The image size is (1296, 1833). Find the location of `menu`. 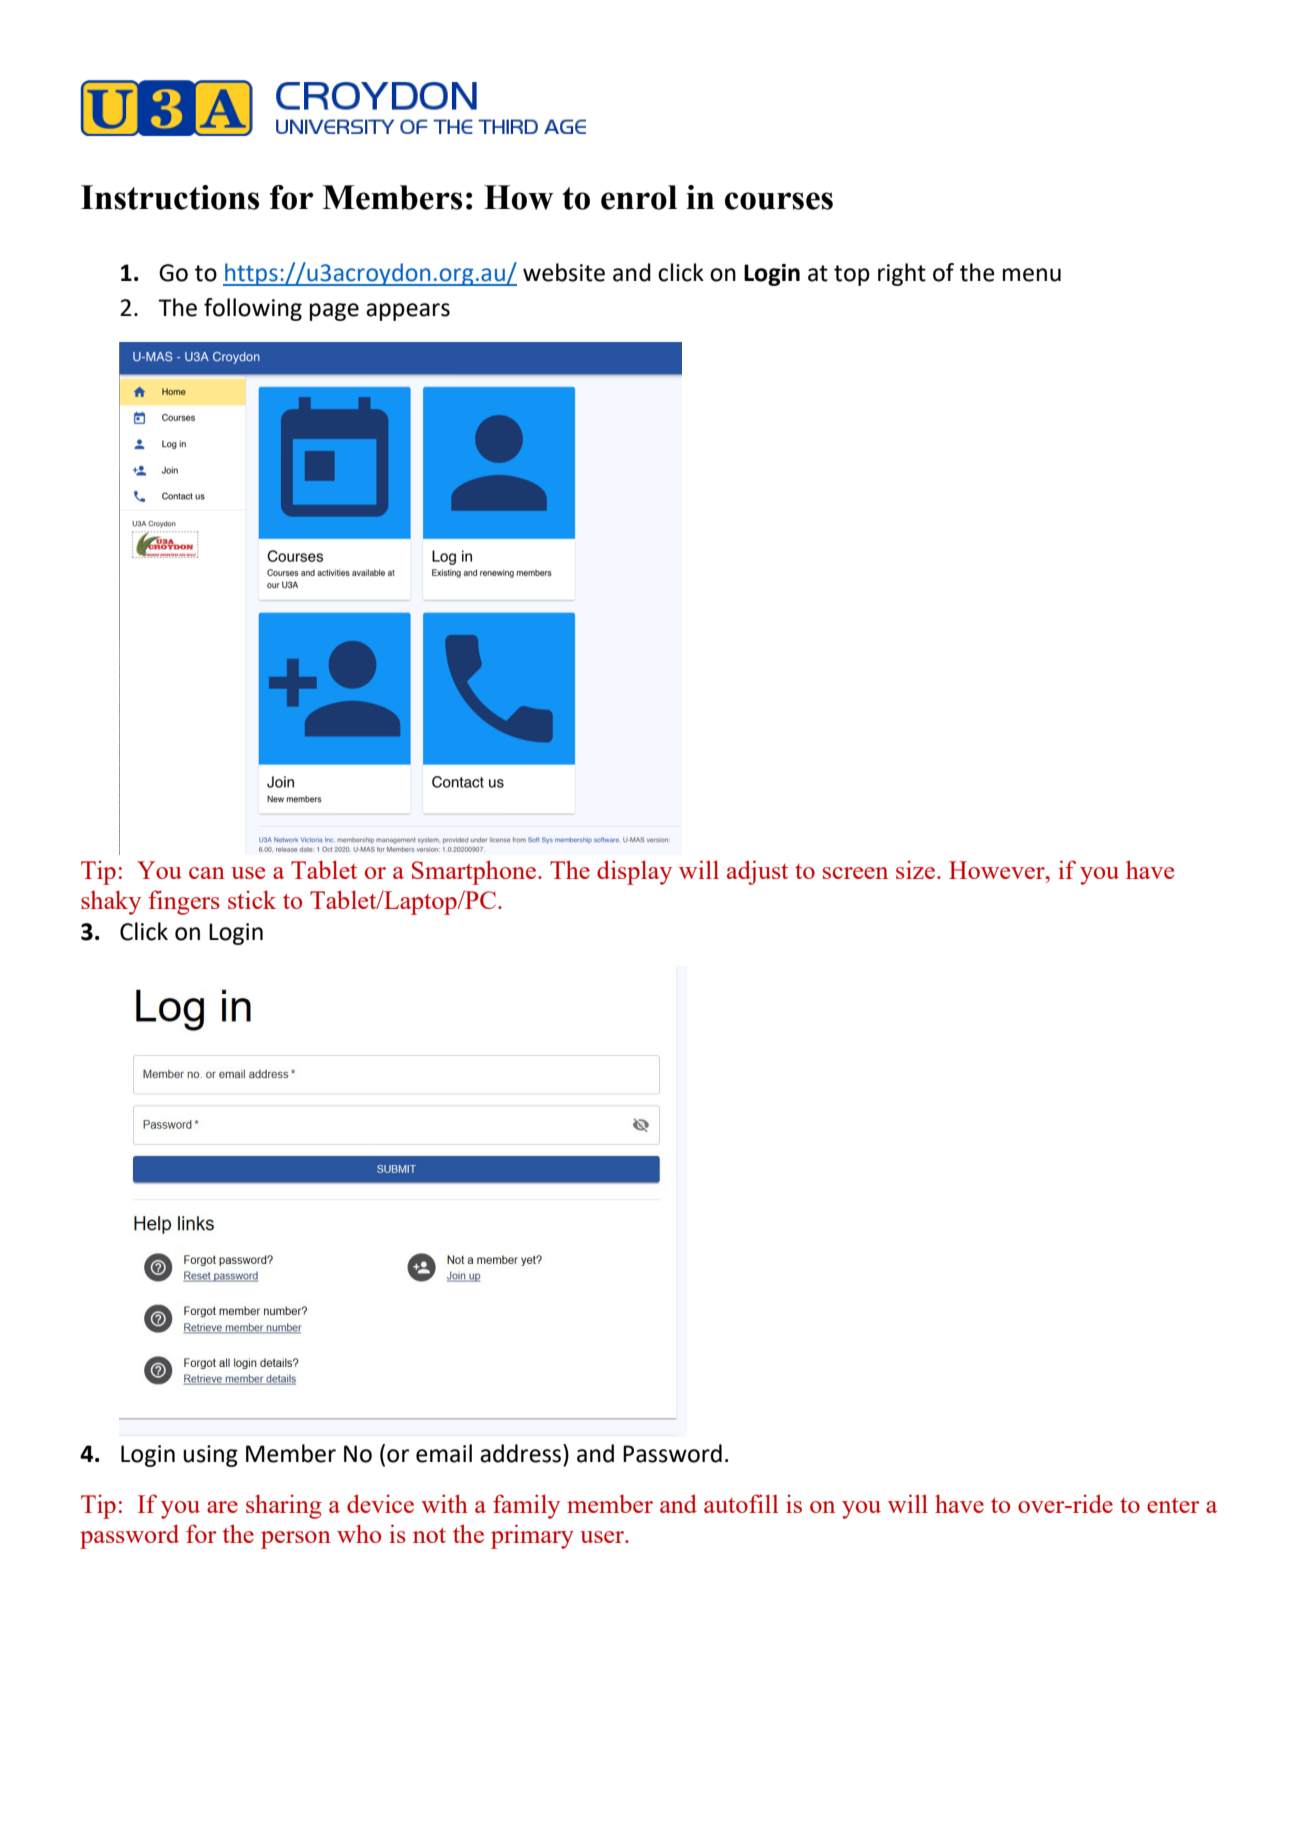

menu is located at coordinates (1032, 275).
